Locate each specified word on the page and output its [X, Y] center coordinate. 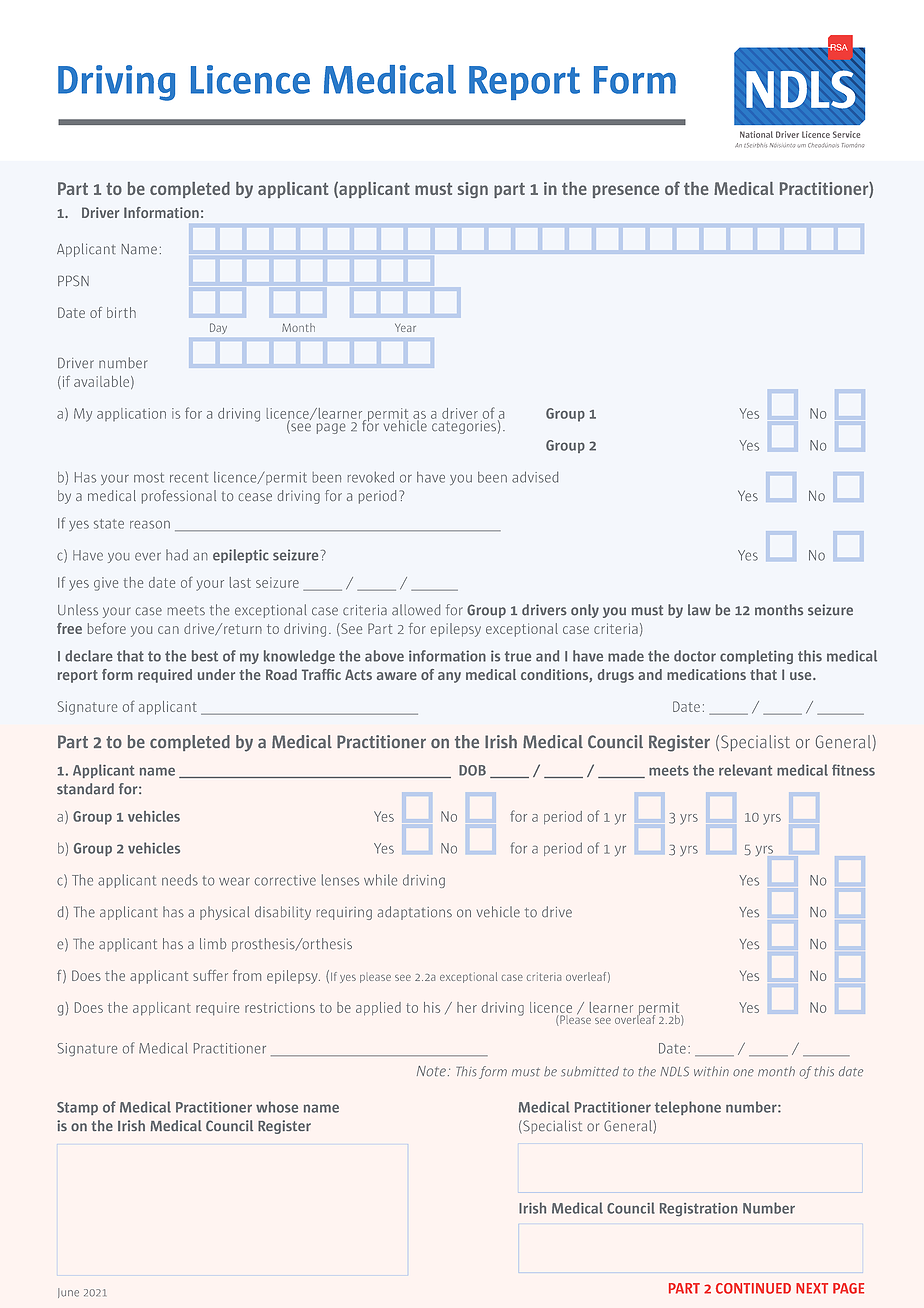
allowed [416, 609]
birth [121, 312]
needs [180, 880]
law [699, 610]
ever [148, 556]
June [68, 1293]
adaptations [415, 913]
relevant [745, 770]
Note [431, 1071]
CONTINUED [753, 1288]
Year [405, 327]
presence [626, 191]
